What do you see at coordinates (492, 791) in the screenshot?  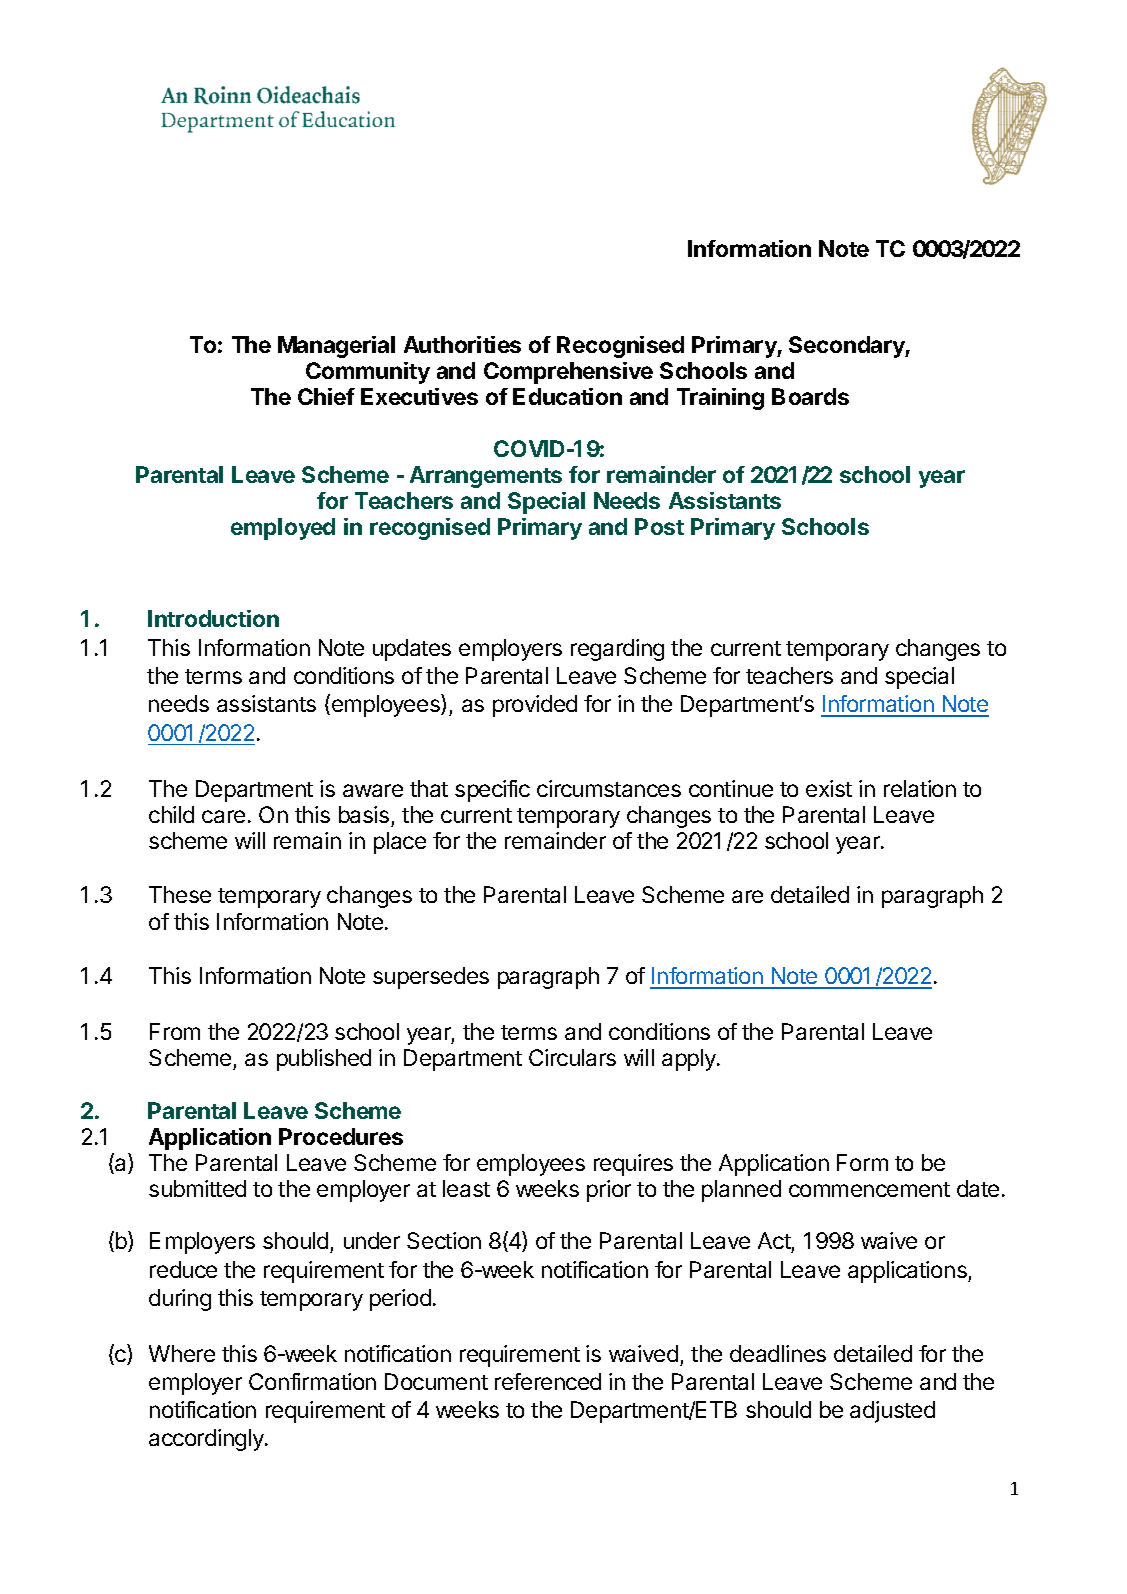 I see `specific` at bounding box center [492, 791].
